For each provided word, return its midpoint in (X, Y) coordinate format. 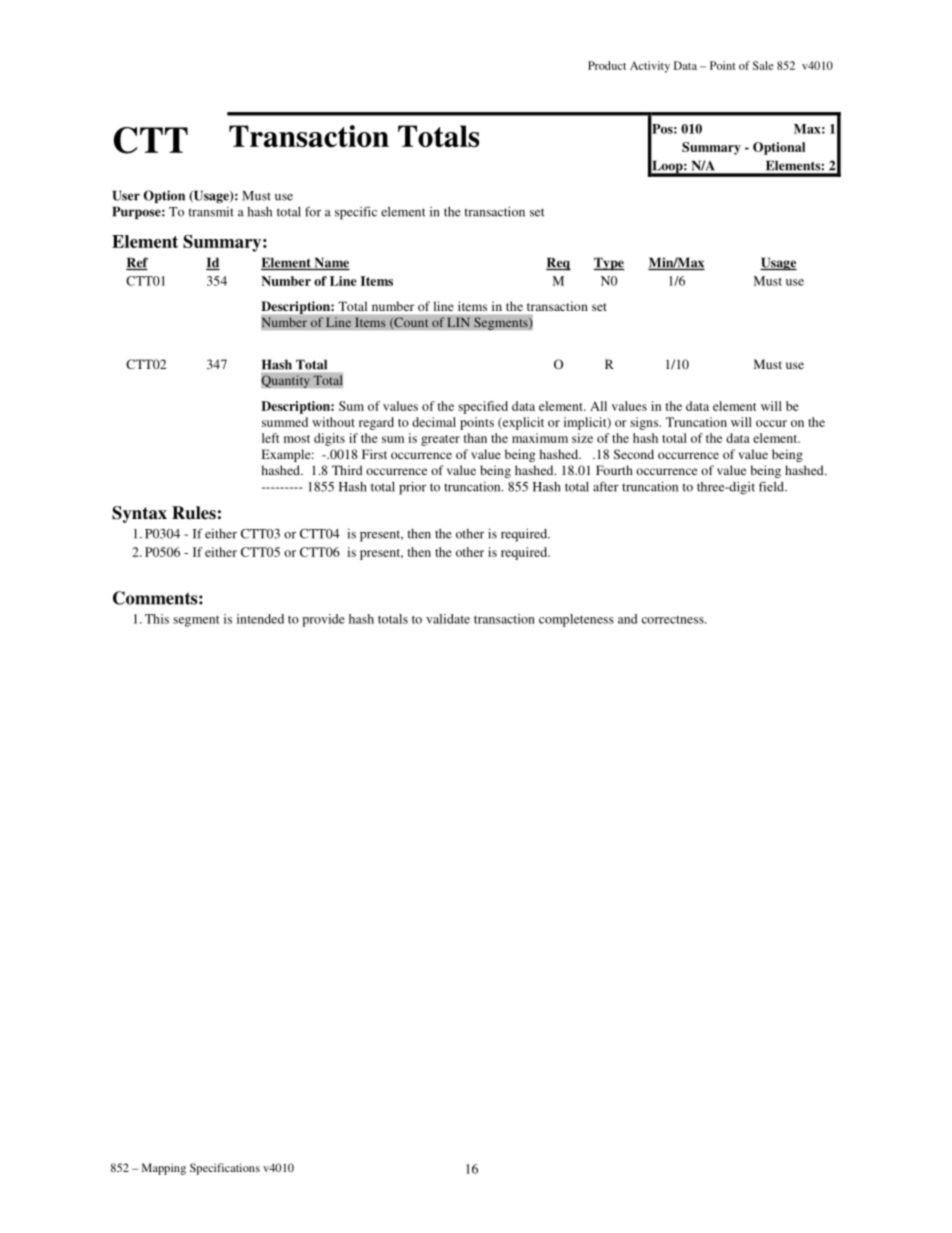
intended (260, 619)
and (627, 619)
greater (440, 440)
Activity (650, 67)
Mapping (164, 1169)
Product (607, 65)
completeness (576, 620)
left (270, 438)
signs (645, 423)
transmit (211, 212)
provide (323, 620)
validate (448, 619)
